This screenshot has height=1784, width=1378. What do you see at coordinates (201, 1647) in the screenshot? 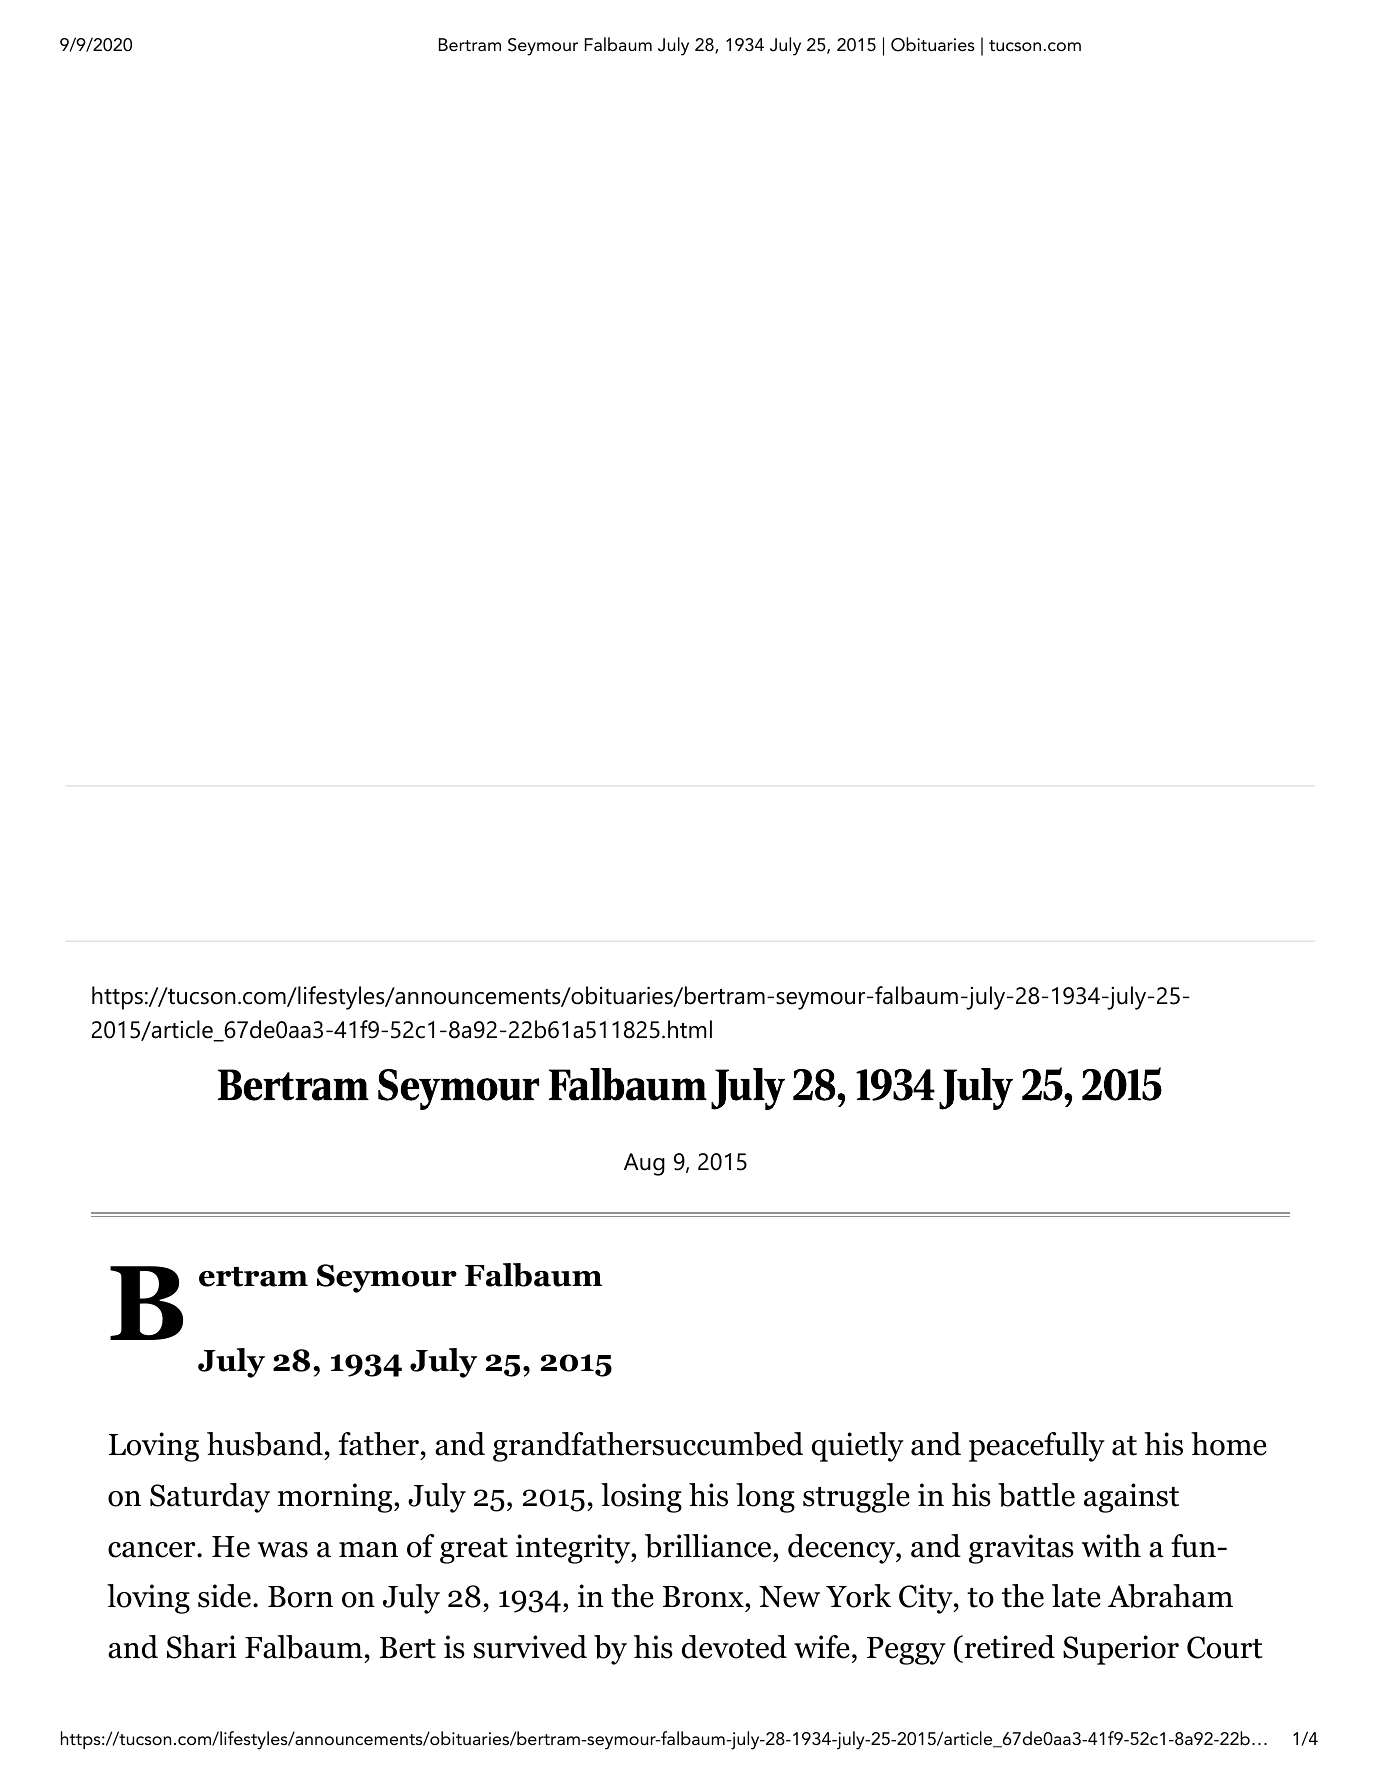
I see `Shari` at bounding box center [201, 1647].
